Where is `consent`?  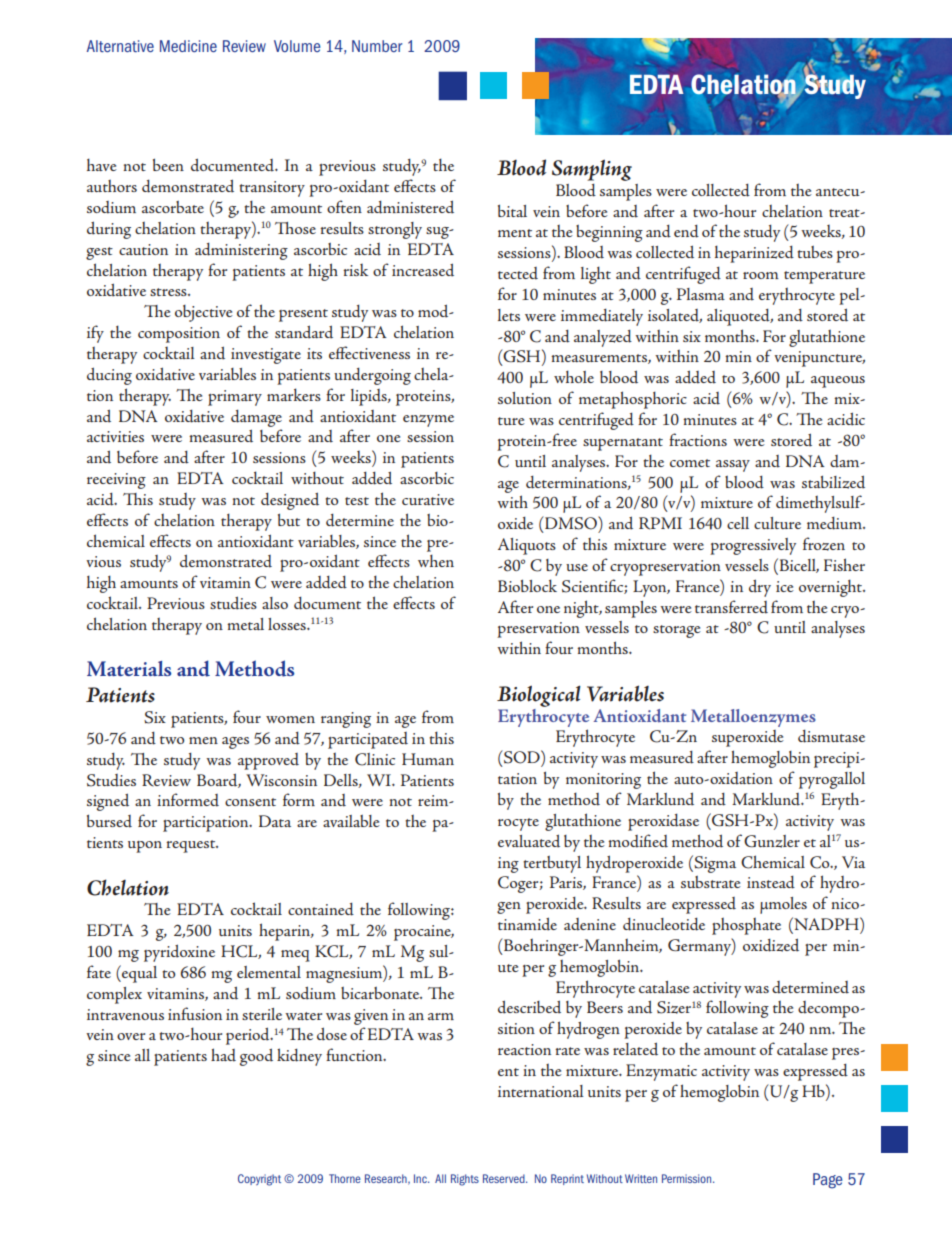
consent is located at coordinates (250, 802).
